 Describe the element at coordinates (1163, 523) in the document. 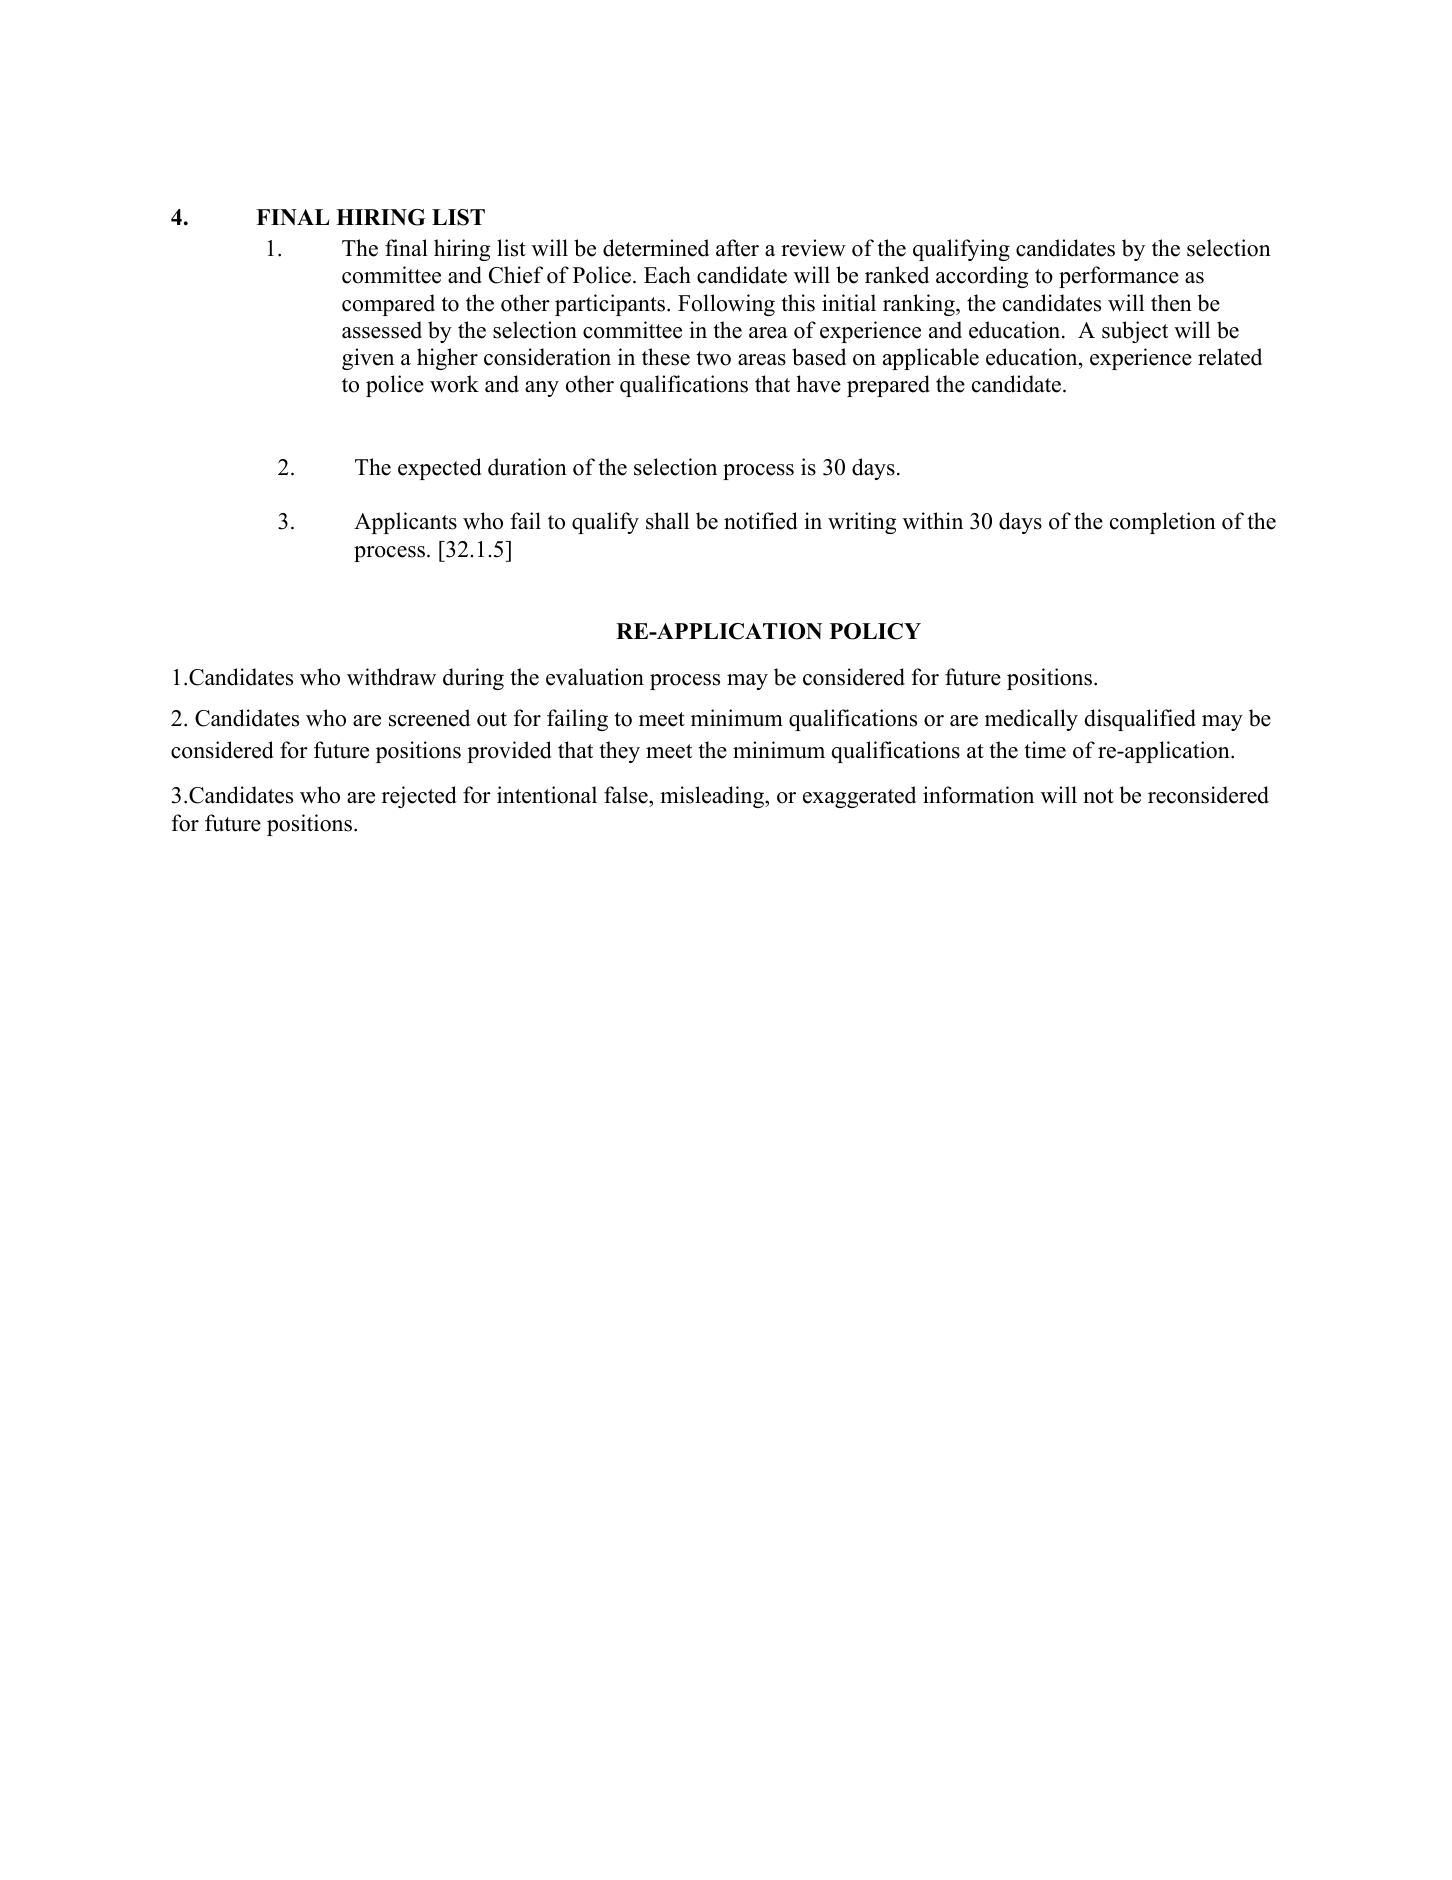

I see `completion` at that location.
